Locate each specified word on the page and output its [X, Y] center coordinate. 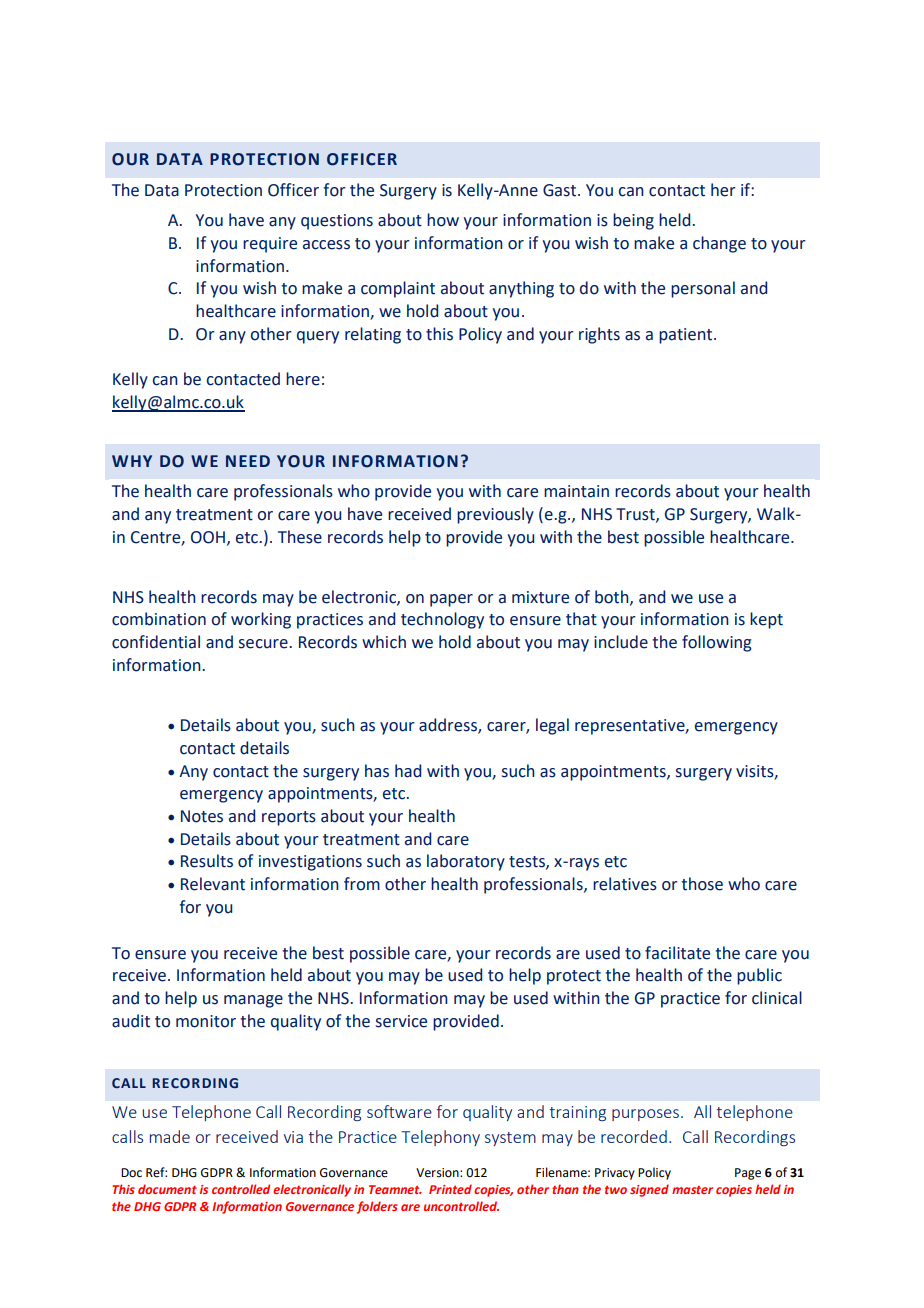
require [270, 245]
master [692, 1190]
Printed [450, 1189]
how [443, 220]
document [167, 1189]
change [719, 244]
